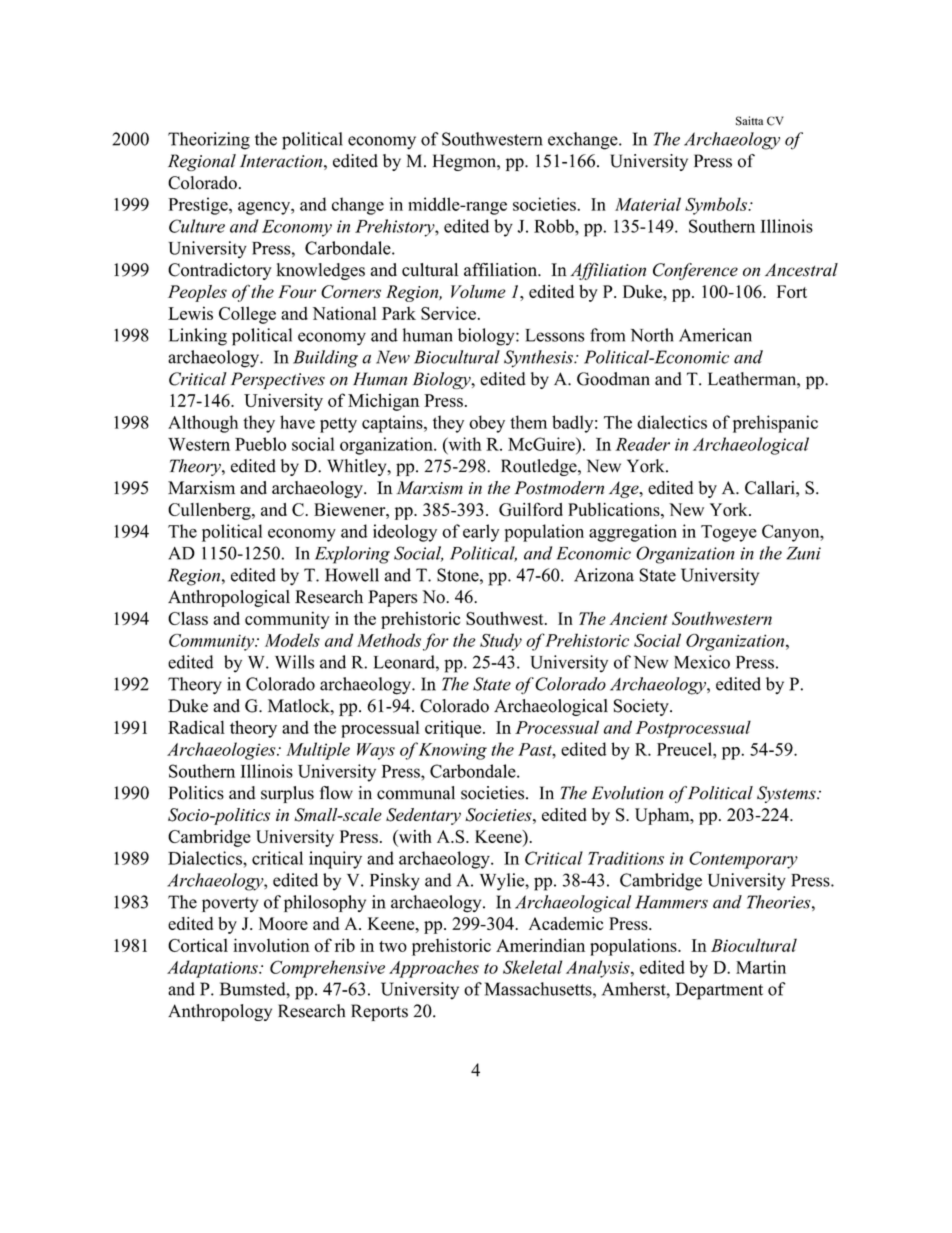  What do you see at coordinates (715, 335) in the screenshot?
I see `American` at bounding box center [715, 335].
